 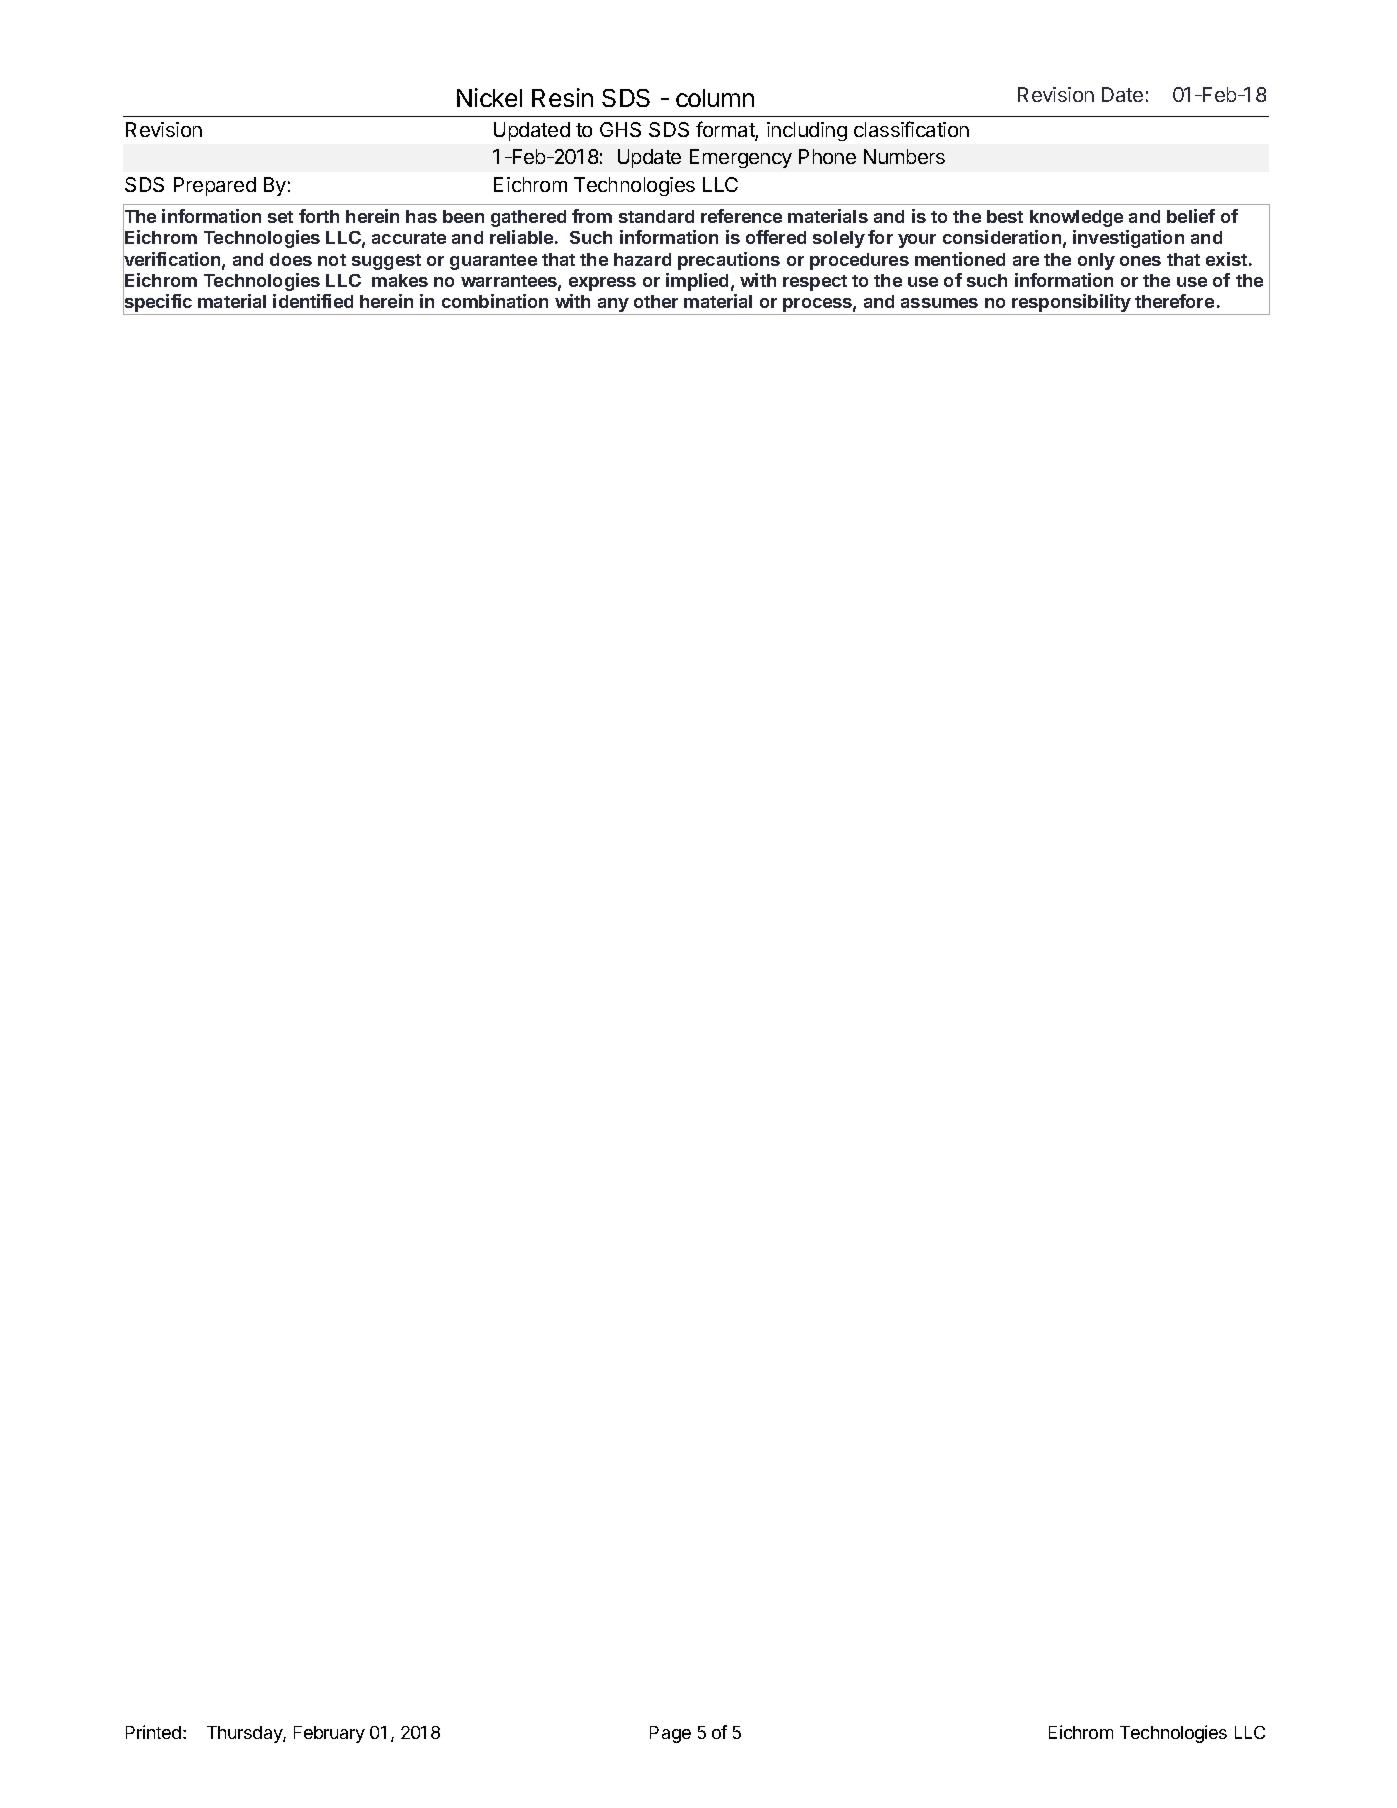 What do you see at coordinates (1076, 218) in the document?
I see `knowledge` at bounding box center [1076, 218].
